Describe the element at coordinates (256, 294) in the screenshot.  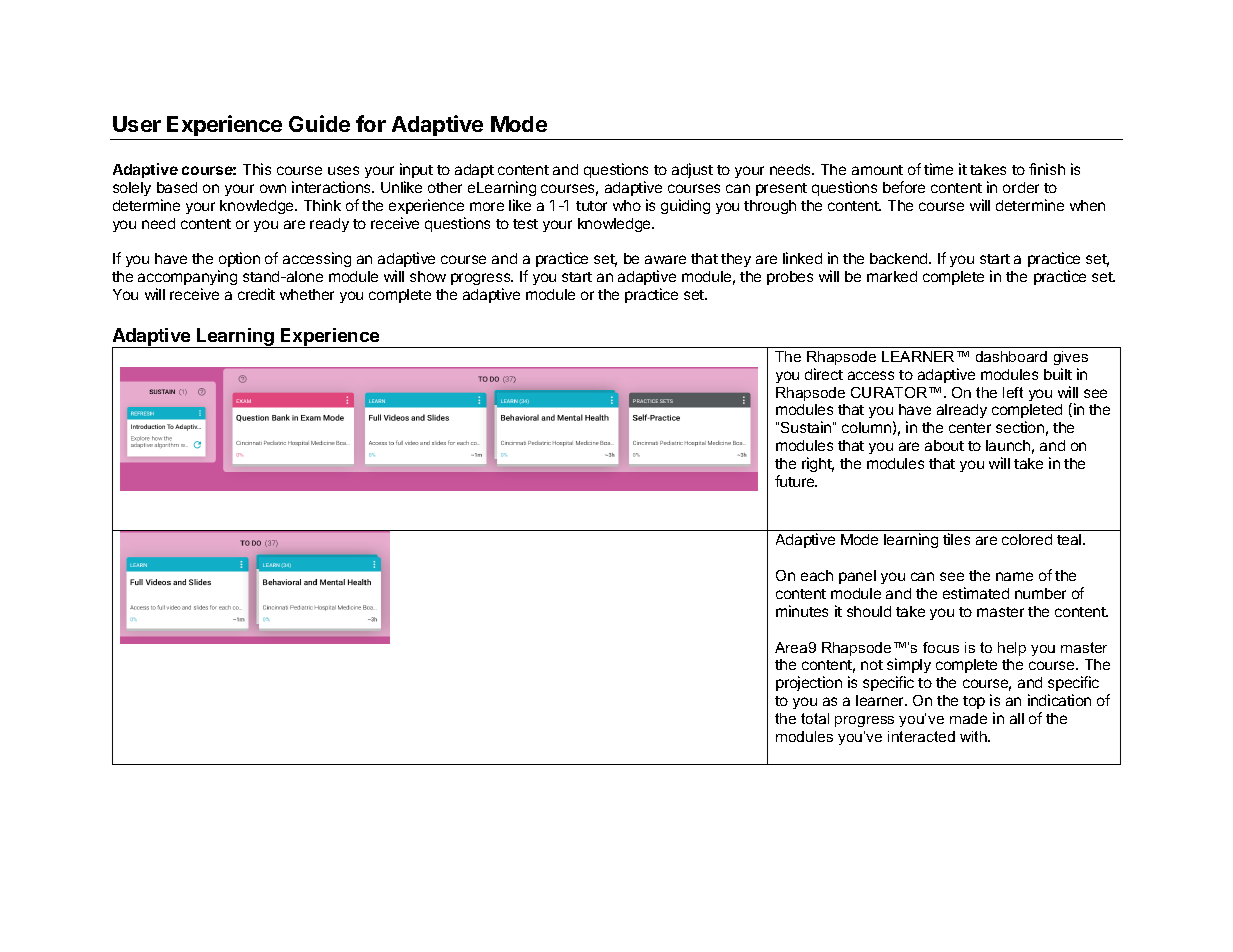
I see `credit` at that location.
